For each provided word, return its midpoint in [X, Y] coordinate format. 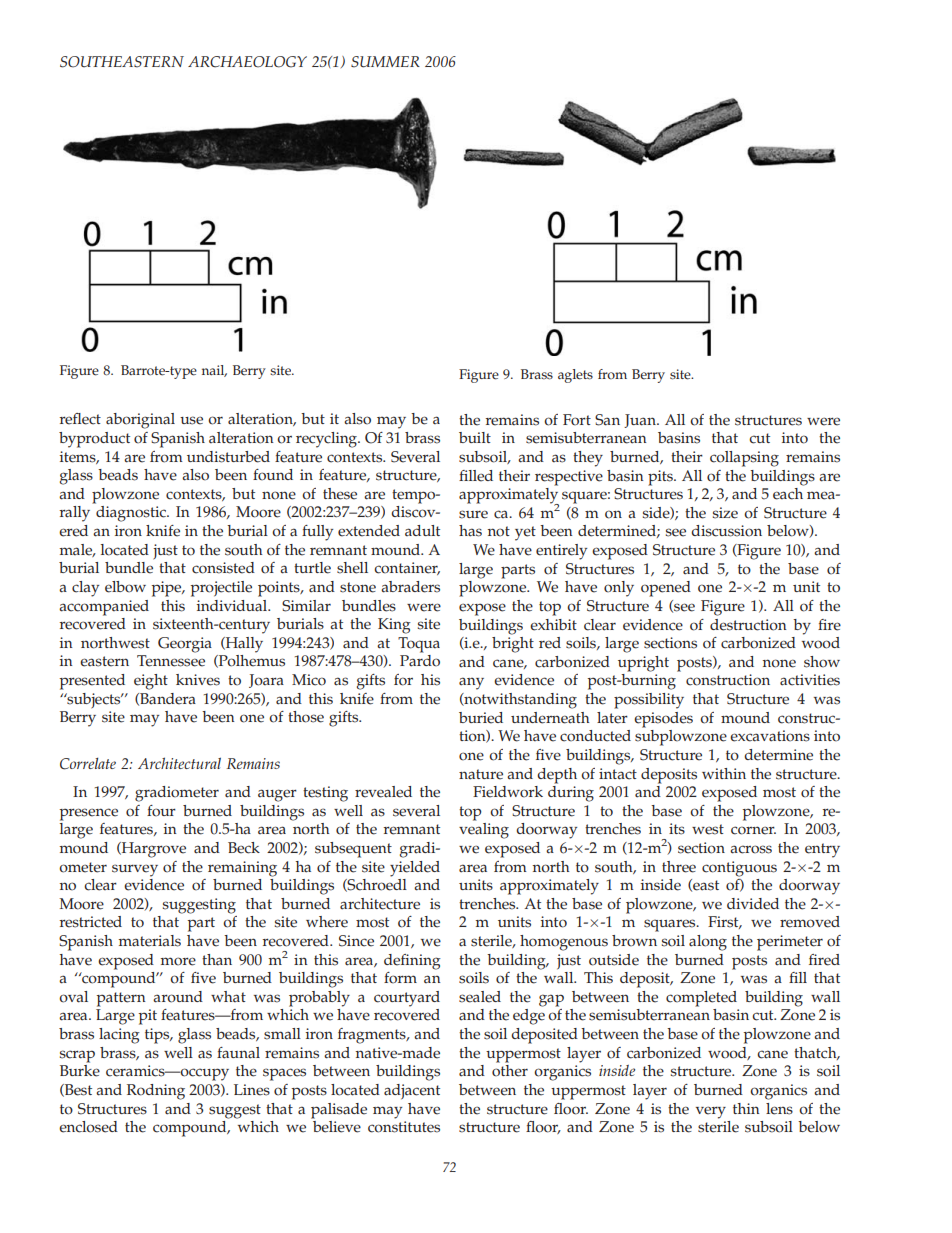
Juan [641, 421]
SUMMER [385, 62]
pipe [168, 589]
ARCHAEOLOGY [247, 62]
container [407, 568]
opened [666, 589]
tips [158, 1036]
